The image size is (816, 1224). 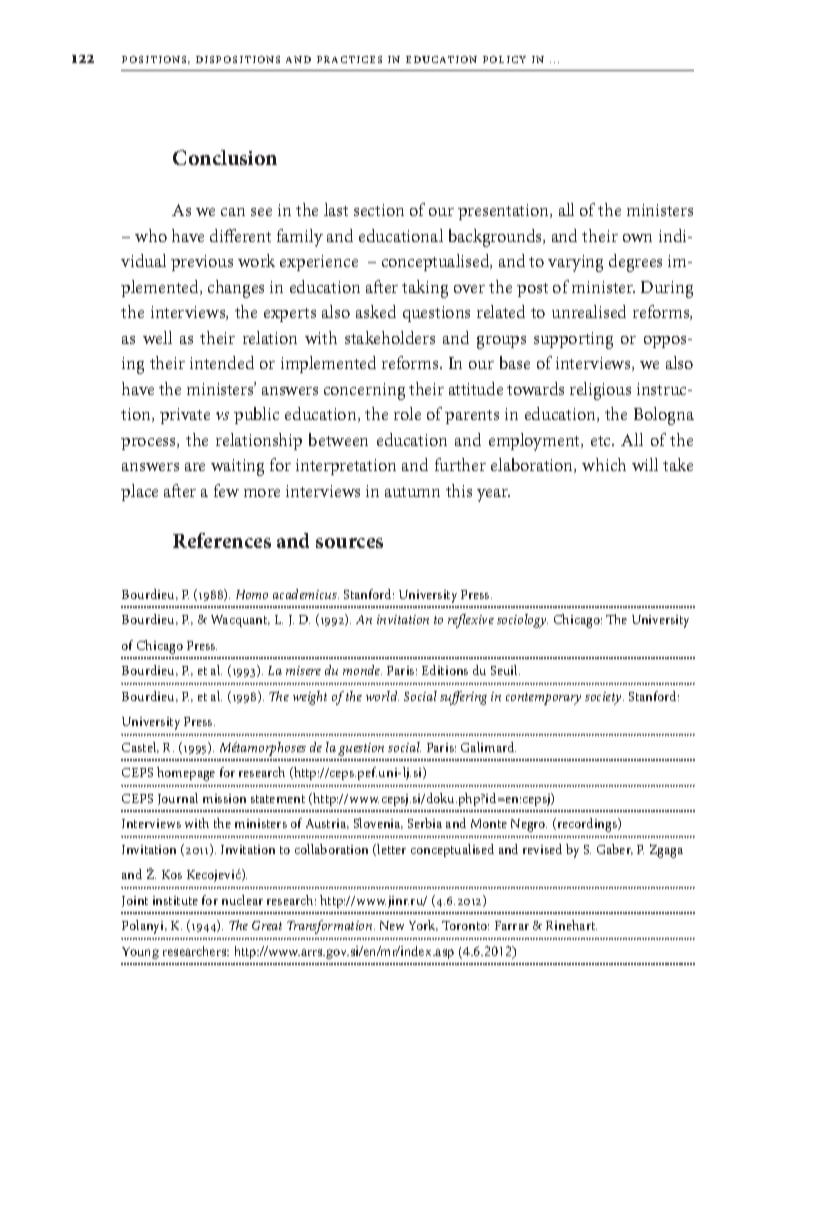 I want to click on well, so click(x=157, y=337).
